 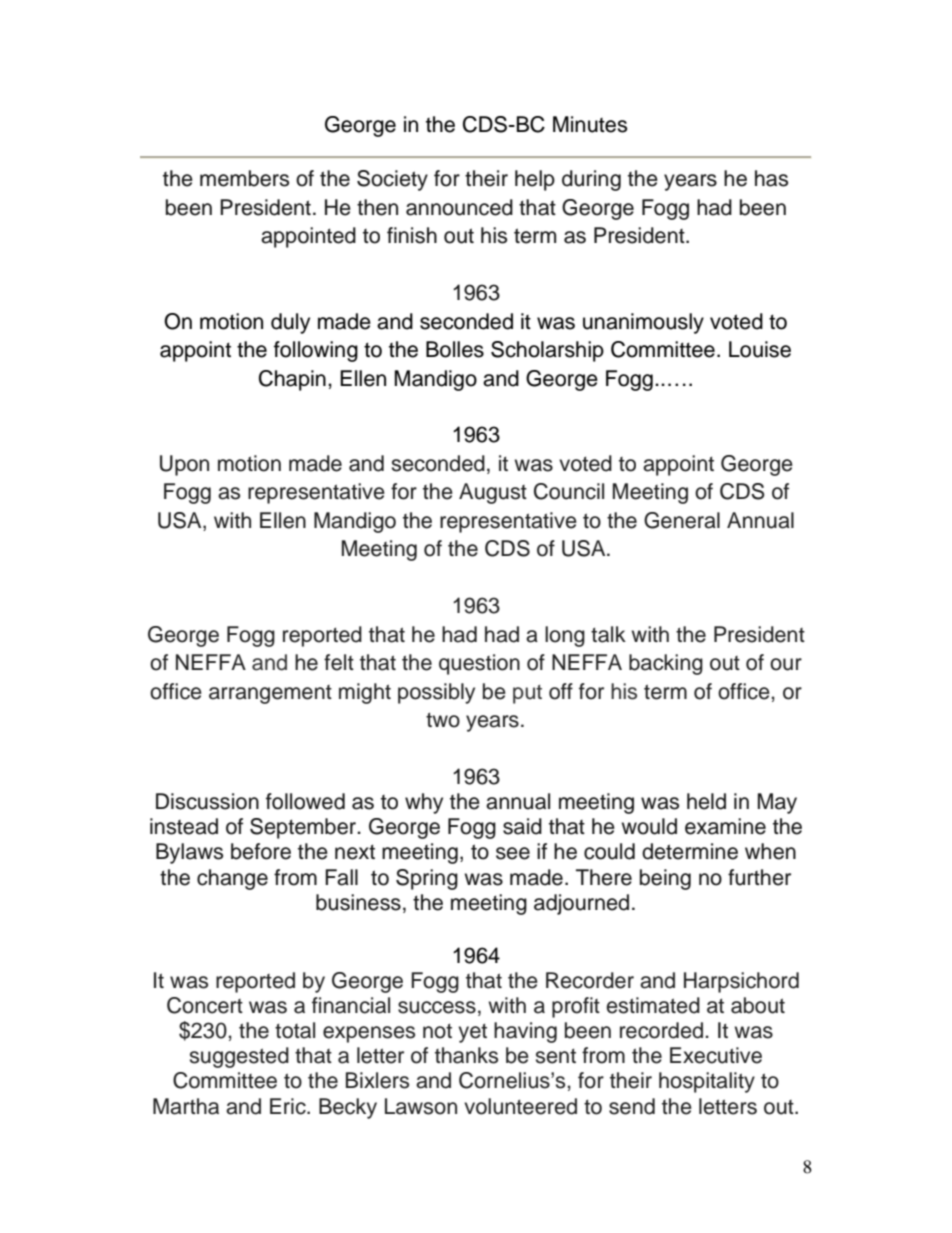 What do you see at coordinates (244, 178) in the screenshot?
I see `members` at bounding box center [244, 178].
